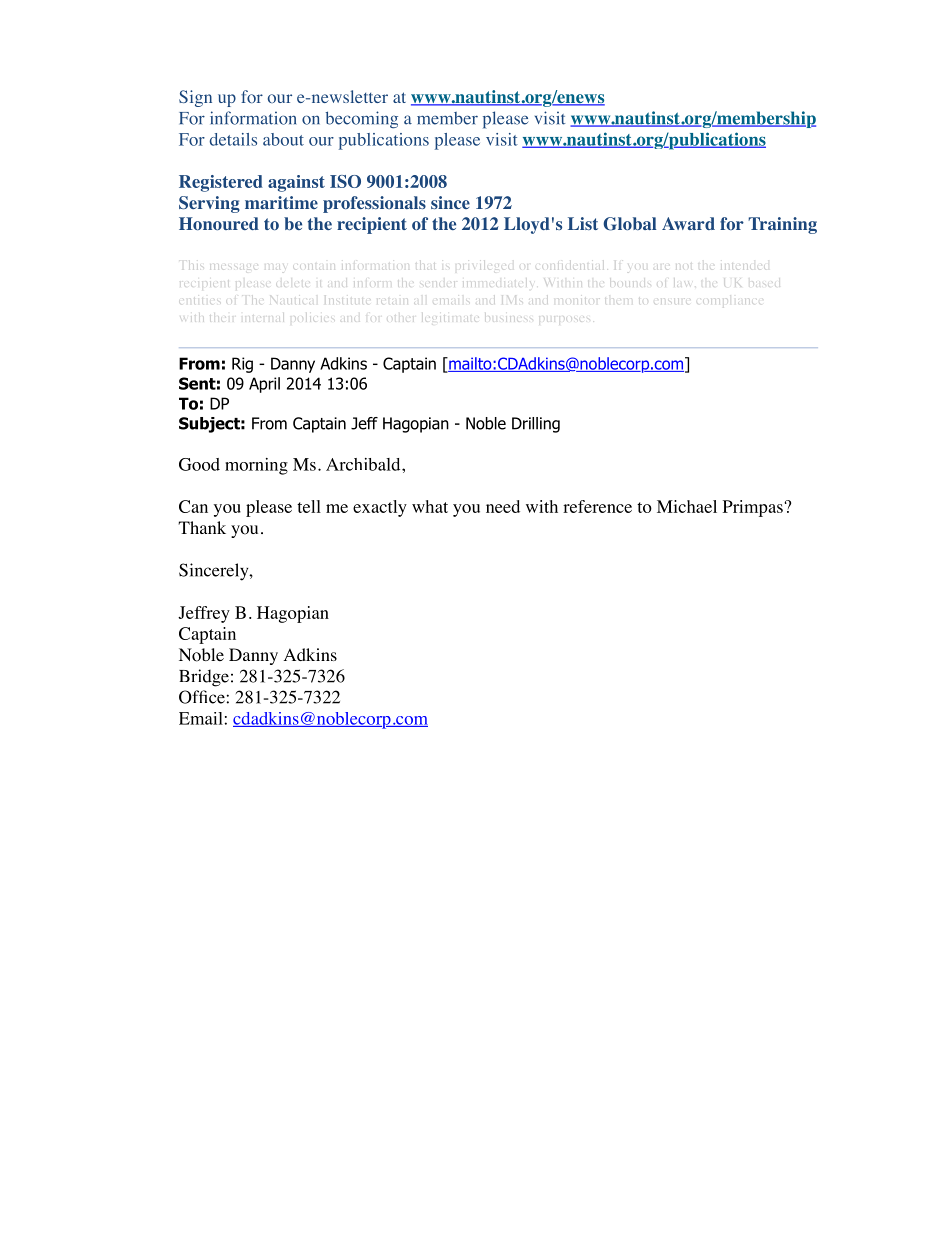 This screenshot has height=1233, width=952. What do you see at coordinates (597, 506) in the screenshot?
I see `reference` at bounding box center [597, 506].
